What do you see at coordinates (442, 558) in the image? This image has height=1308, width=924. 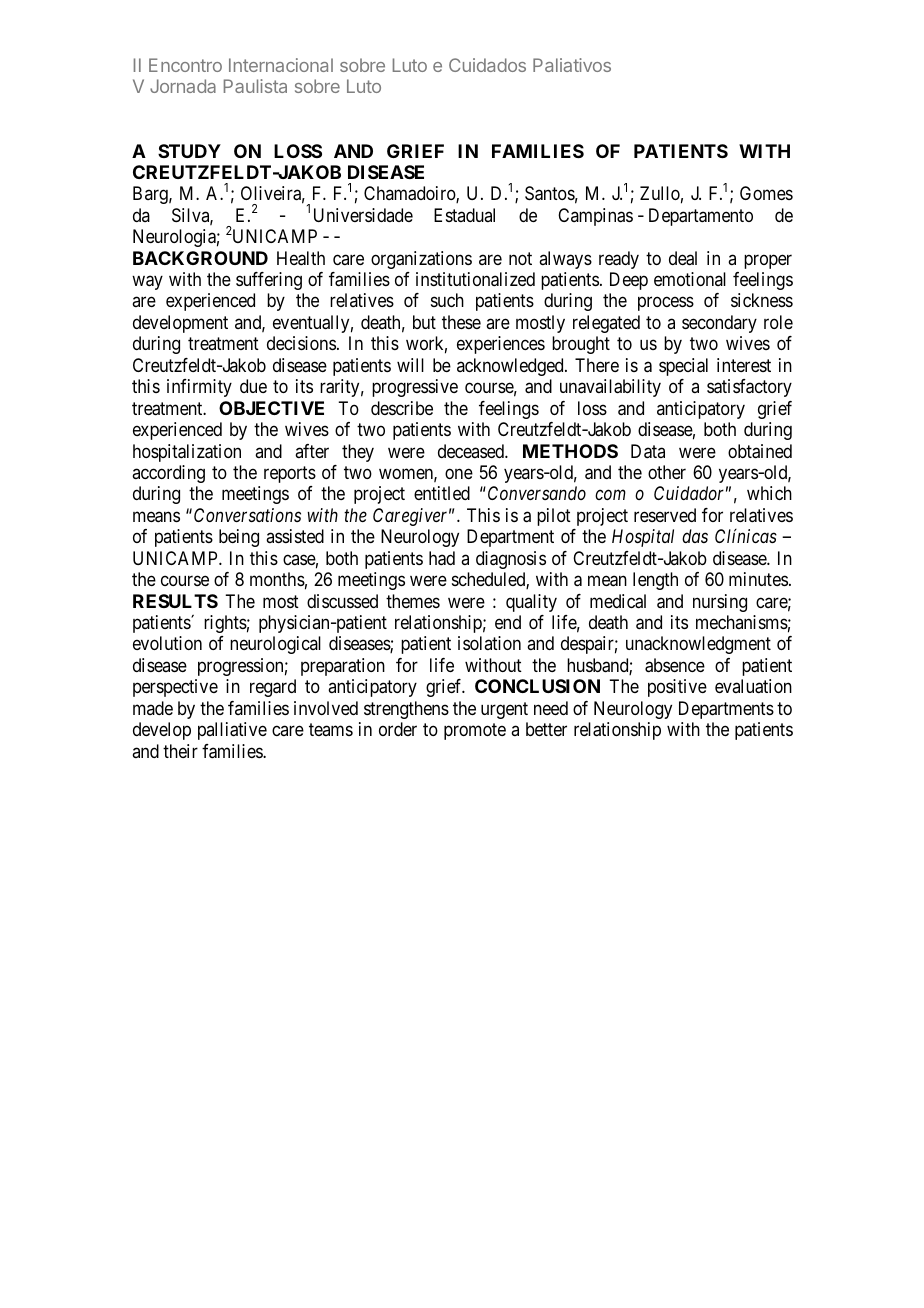 I see `had` at bounding box center [442, 558].
